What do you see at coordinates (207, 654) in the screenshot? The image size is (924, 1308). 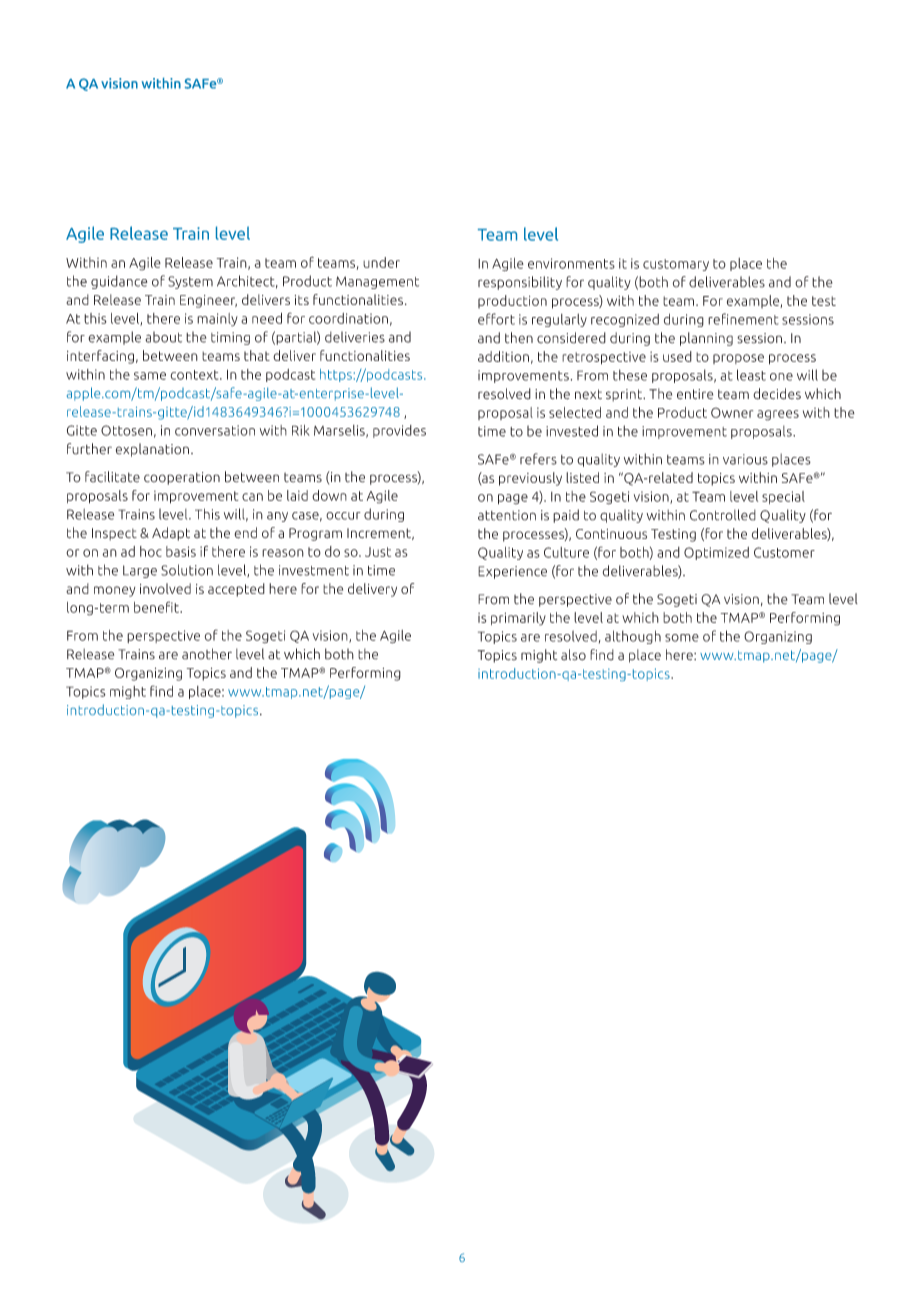 I see `another` at bounding box center [207, 654].
